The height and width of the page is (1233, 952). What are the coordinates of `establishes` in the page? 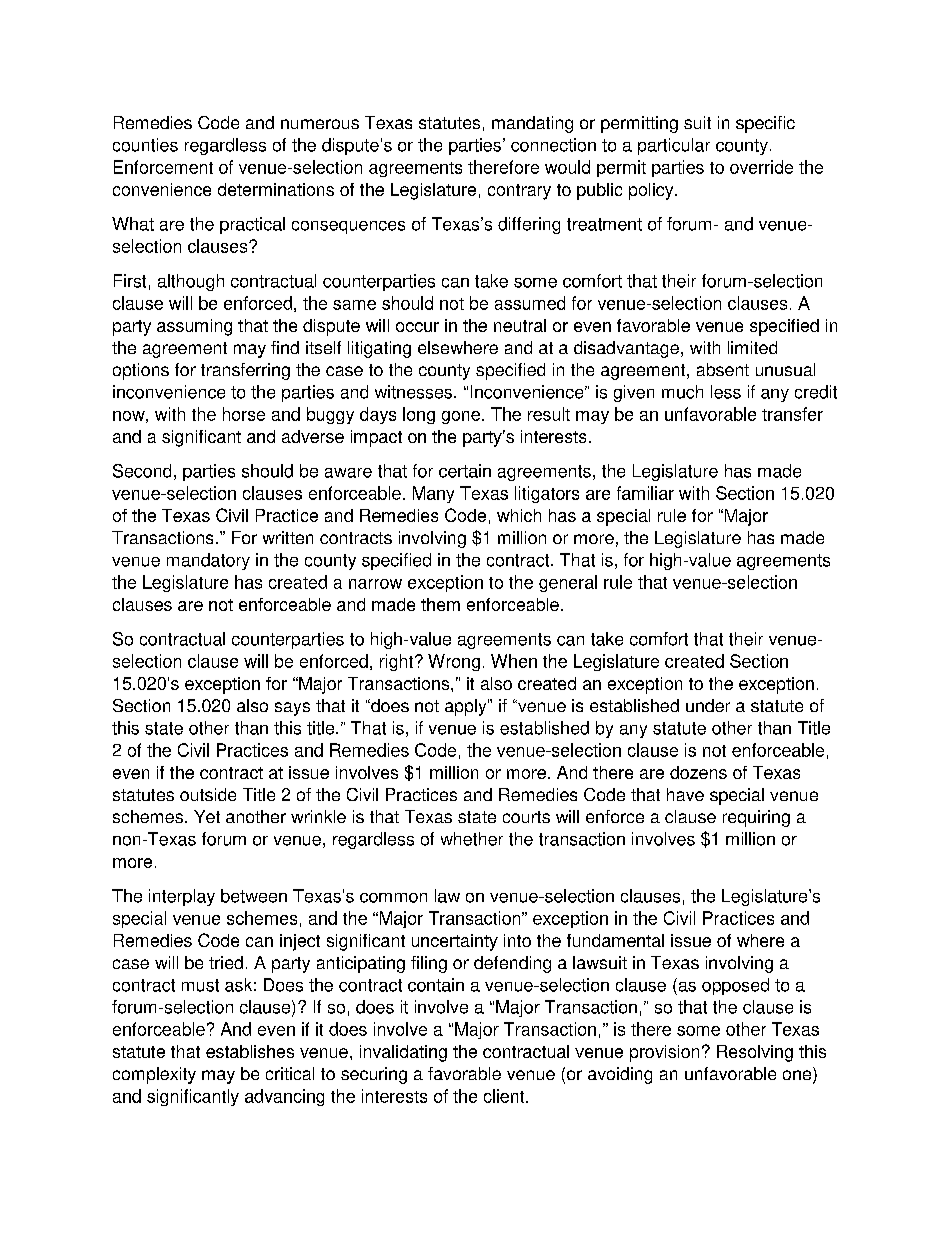 It's located at (250, 1051).
